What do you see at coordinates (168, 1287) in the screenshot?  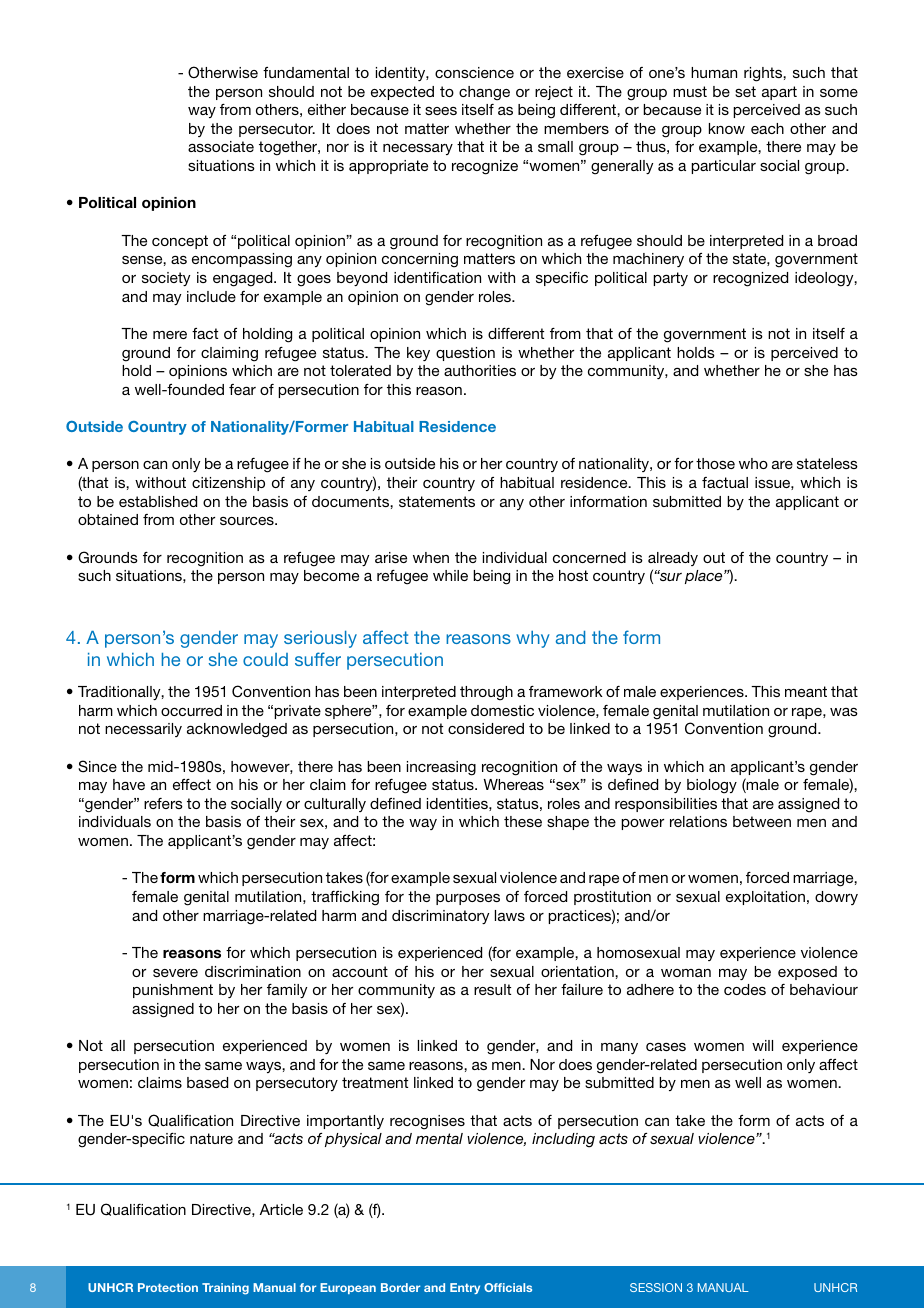 I see `Protection` at bounding box center [168, 1287].
